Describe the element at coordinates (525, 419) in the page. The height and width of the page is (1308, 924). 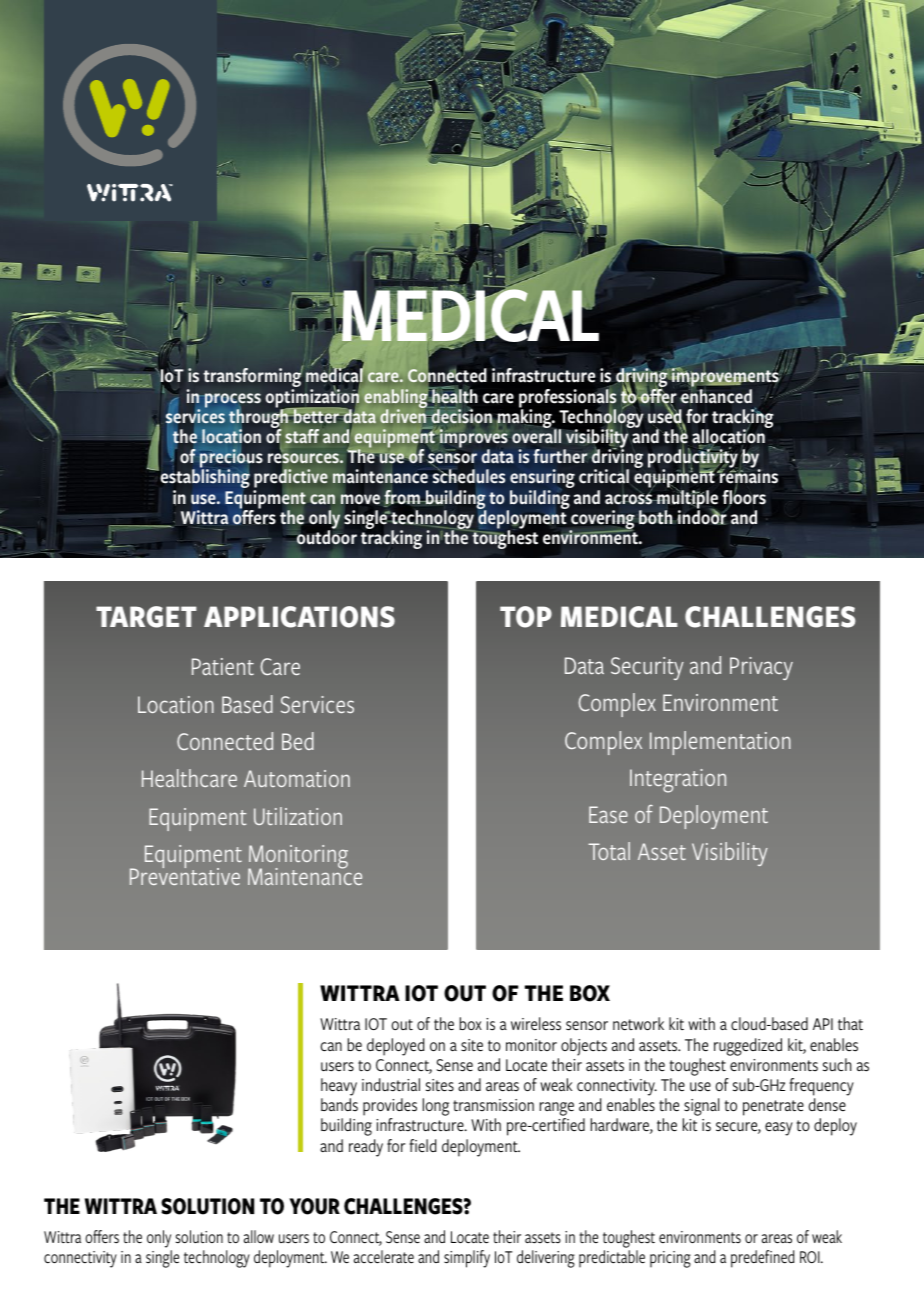
I see `making` at that location.
